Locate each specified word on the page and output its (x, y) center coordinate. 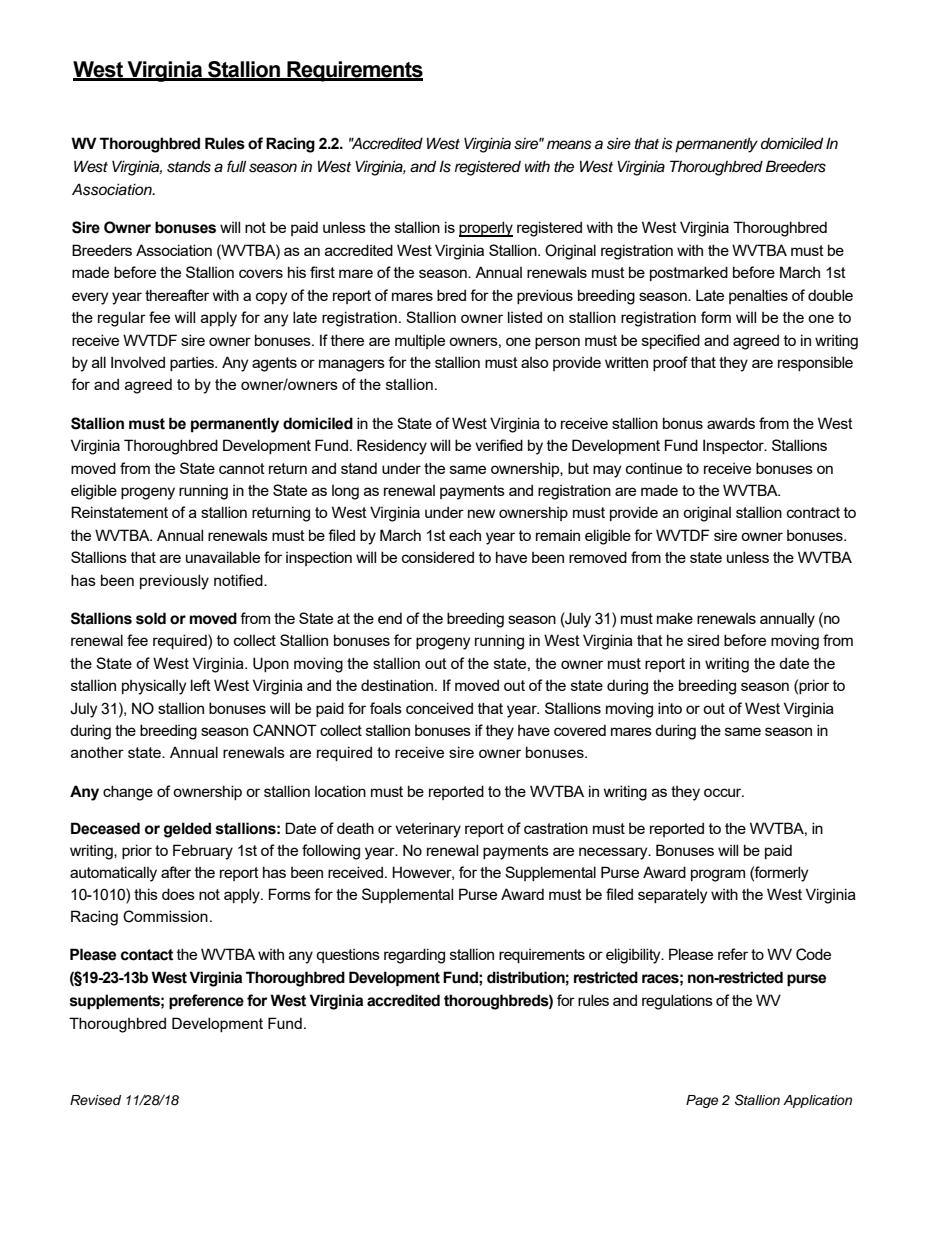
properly (486, 229)
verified (499, 445)
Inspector (734, 446)
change (128, 793)
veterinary (428, 830)
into (670, 708)
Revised (95, 1100)
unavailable (223, 557)
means (569, 145)
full (236, 166)
